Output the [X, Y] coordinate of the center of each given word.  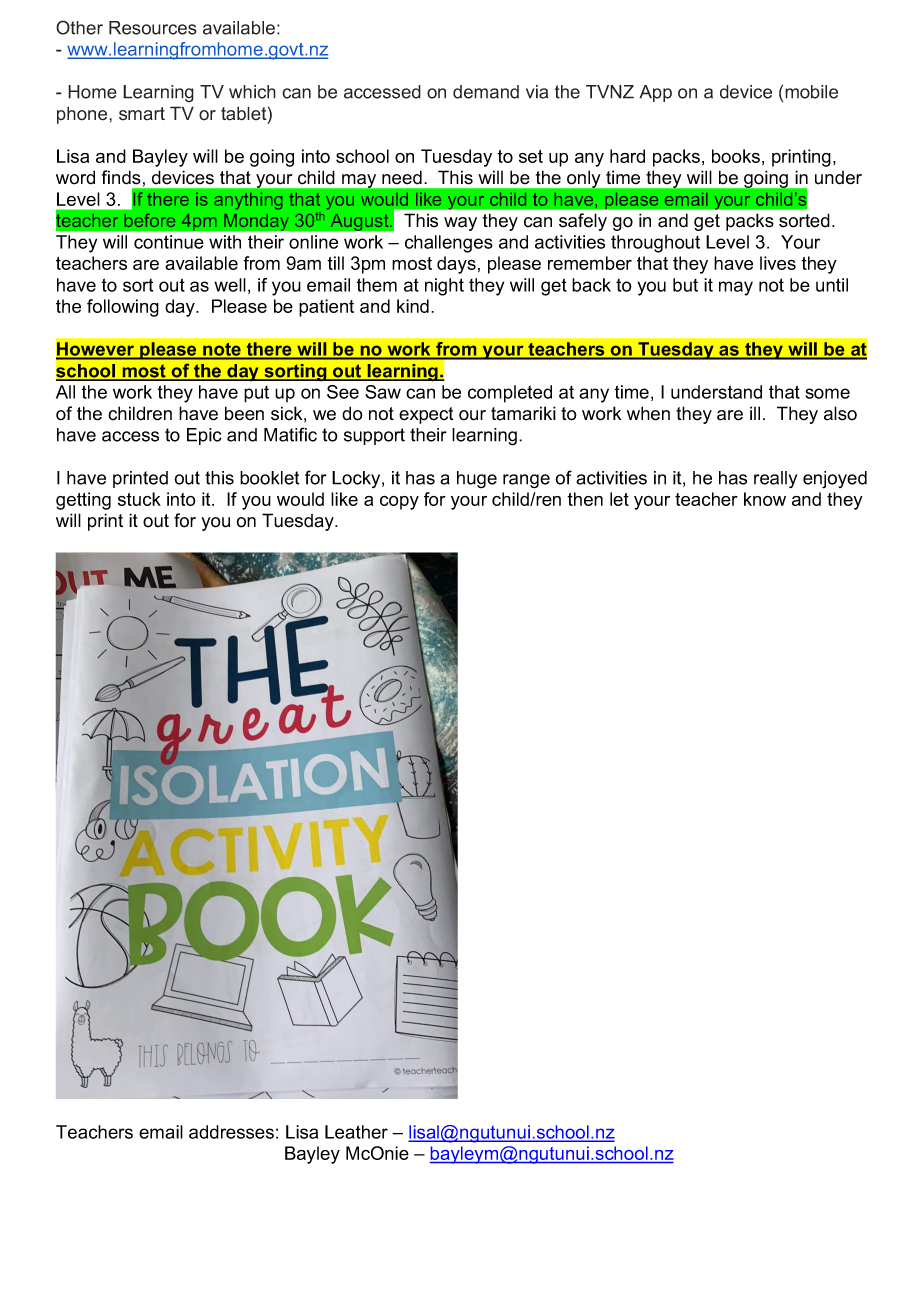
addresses [231, 1132]
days [456, 265]
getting [83, 501]
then [585, 499]
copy [399, 503]
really [775, 480]
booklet [269, 478]
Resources [153, 28]
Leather [356, 1132]
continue [169, 242]
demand [486, 92]
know [765, 499]
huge [477, 480]
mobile [811, 92]
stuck [139, 499]
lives [778, 263]
